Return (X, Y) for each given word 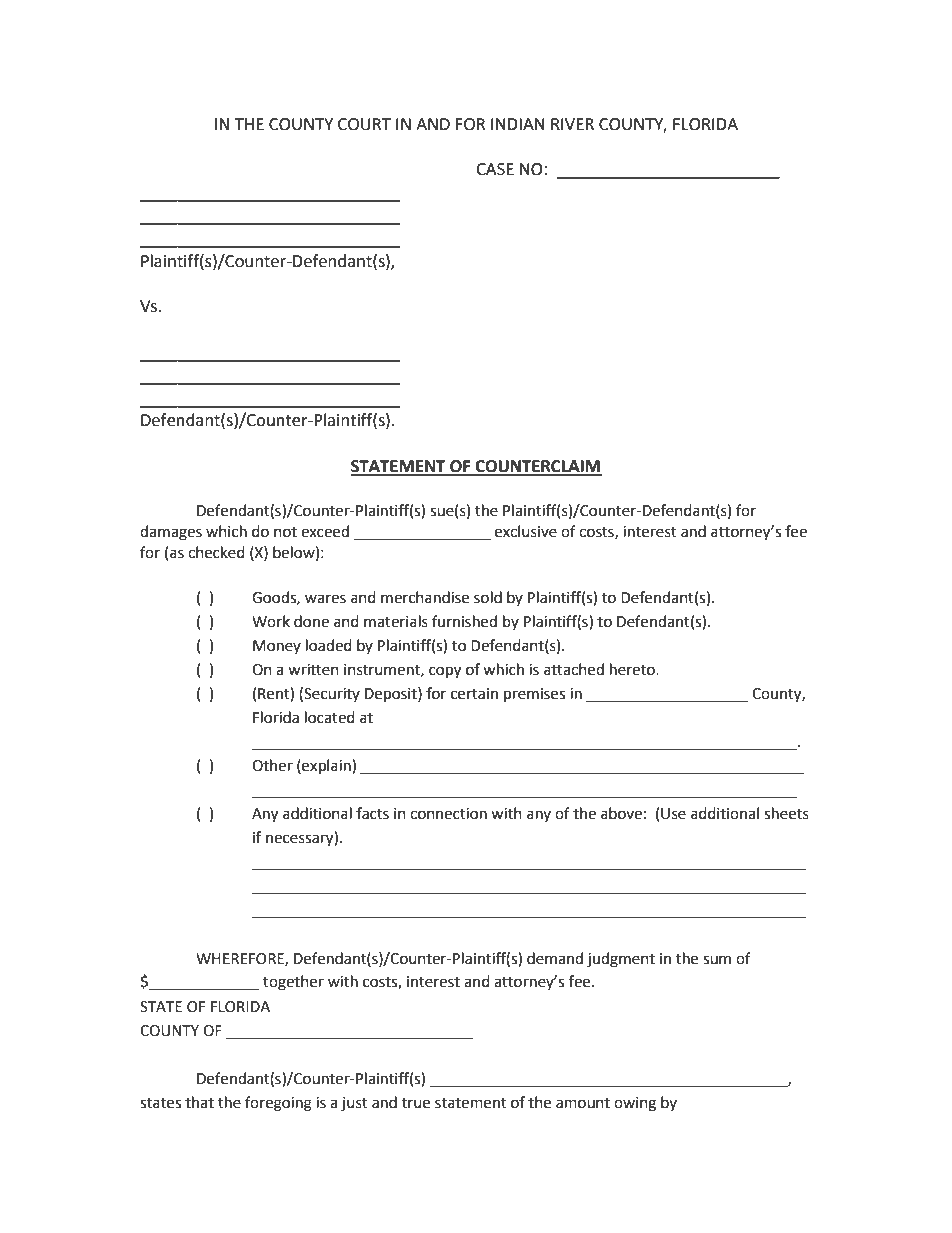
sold (488, 597)
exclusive (526, 531)
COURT (364, 124)
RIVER (572, 124)
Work (271, 621)
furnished (464, 621)
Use (673, 814)
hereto (633, 669)
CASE (495, 169)
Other (272, 765)
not (285, 532)
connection (448, 814)
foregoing (278, 1104)
